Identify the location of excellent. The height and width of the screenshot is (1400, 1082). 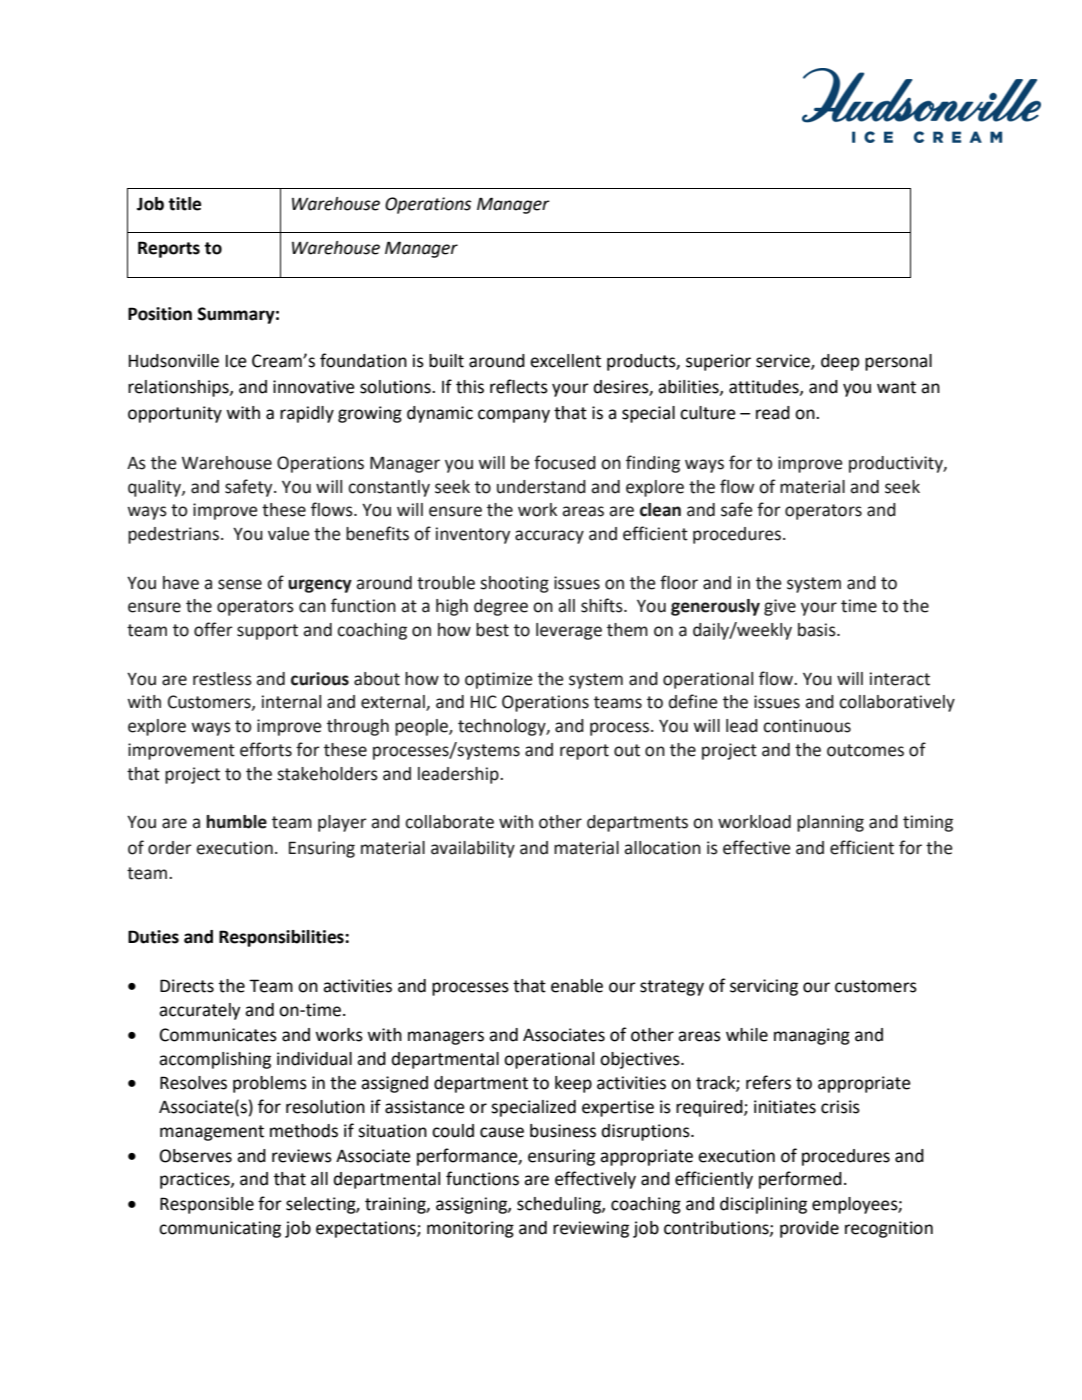
(565, 361).
